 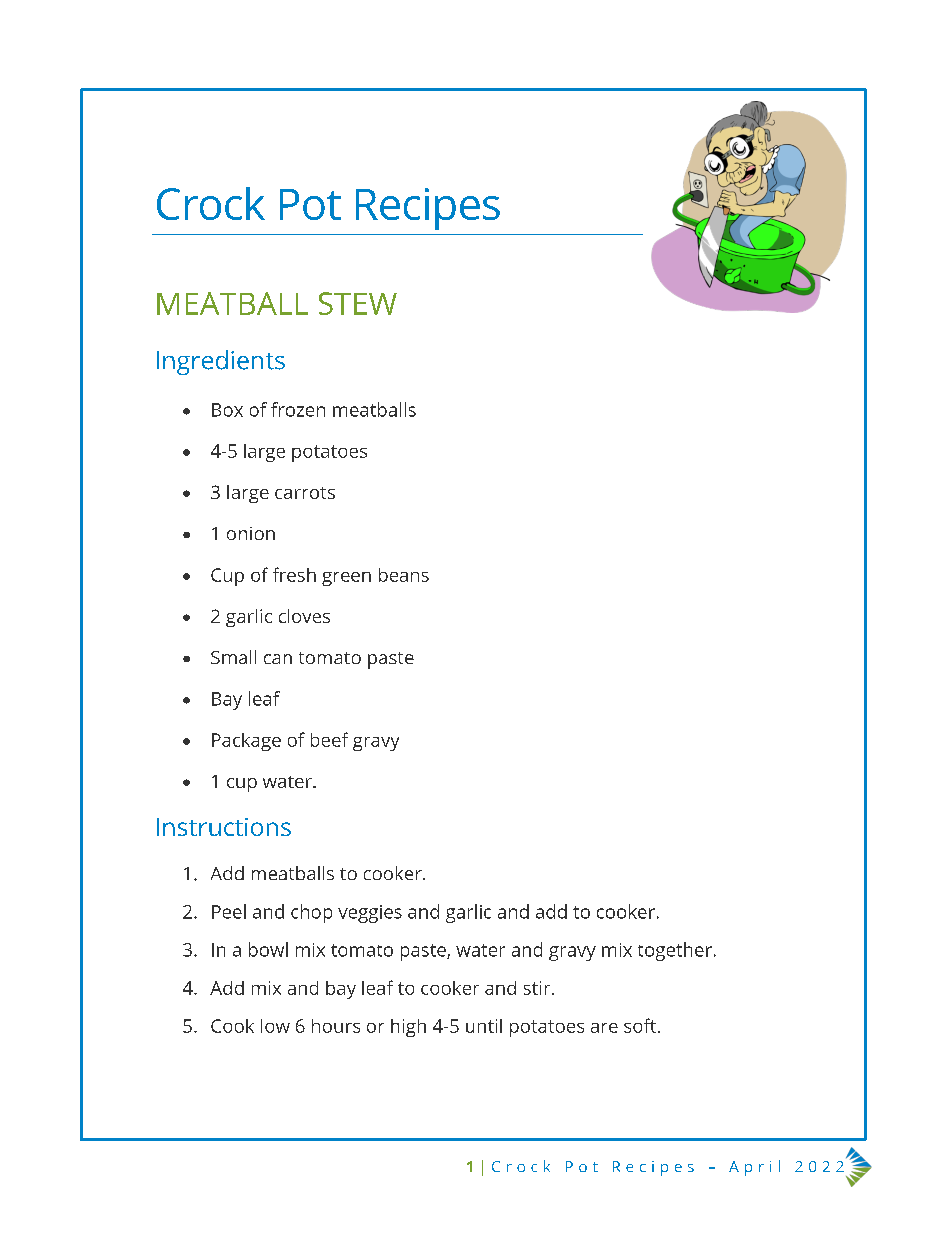 I want to click on Ingredients, so click(x=221, y=362).
